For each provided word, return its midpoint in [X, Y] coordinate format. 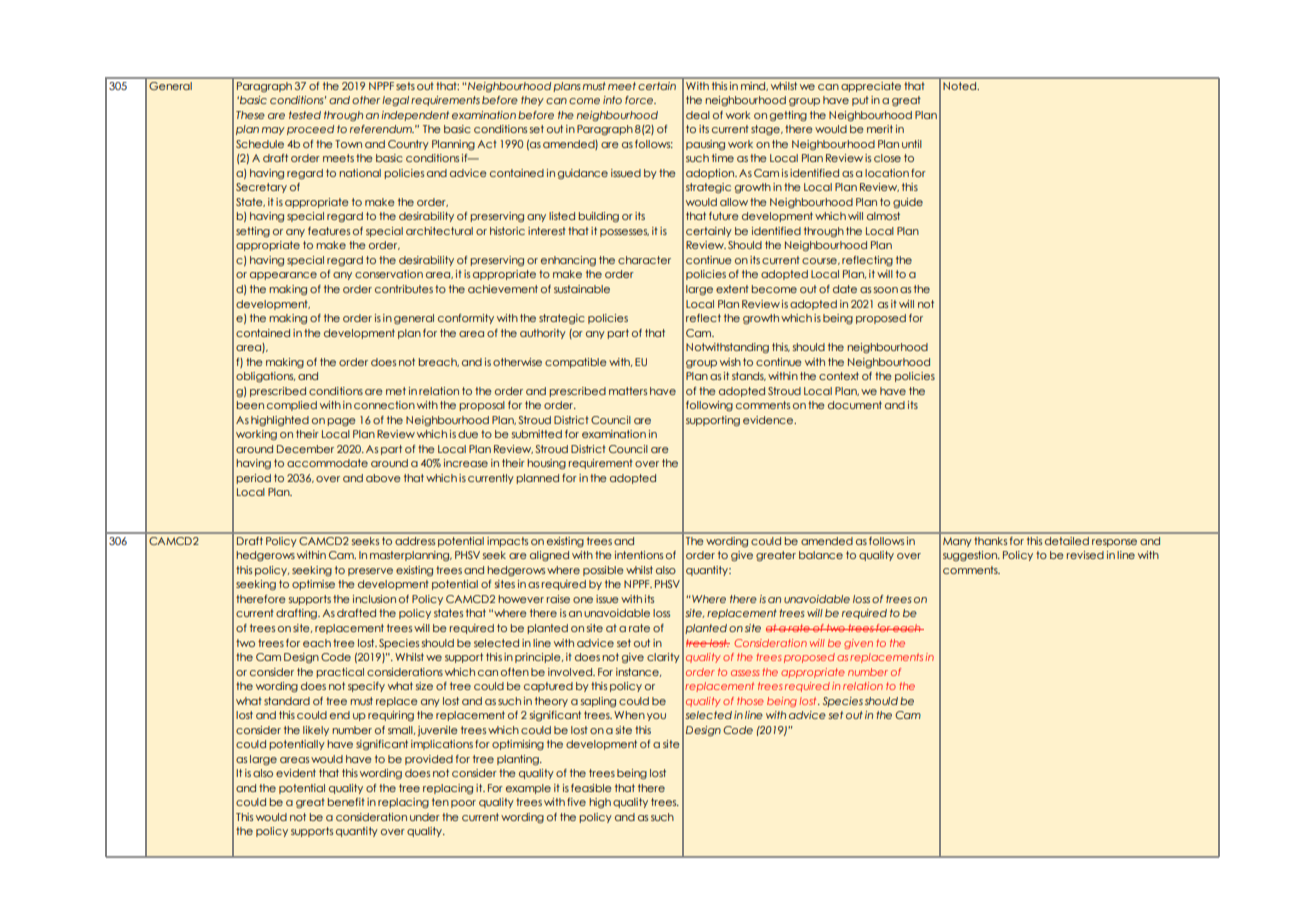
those [750, 701]
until [912, 144]
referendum [382, 129]
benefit [346, 802]
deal [698, 115]
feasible [591, 788]
